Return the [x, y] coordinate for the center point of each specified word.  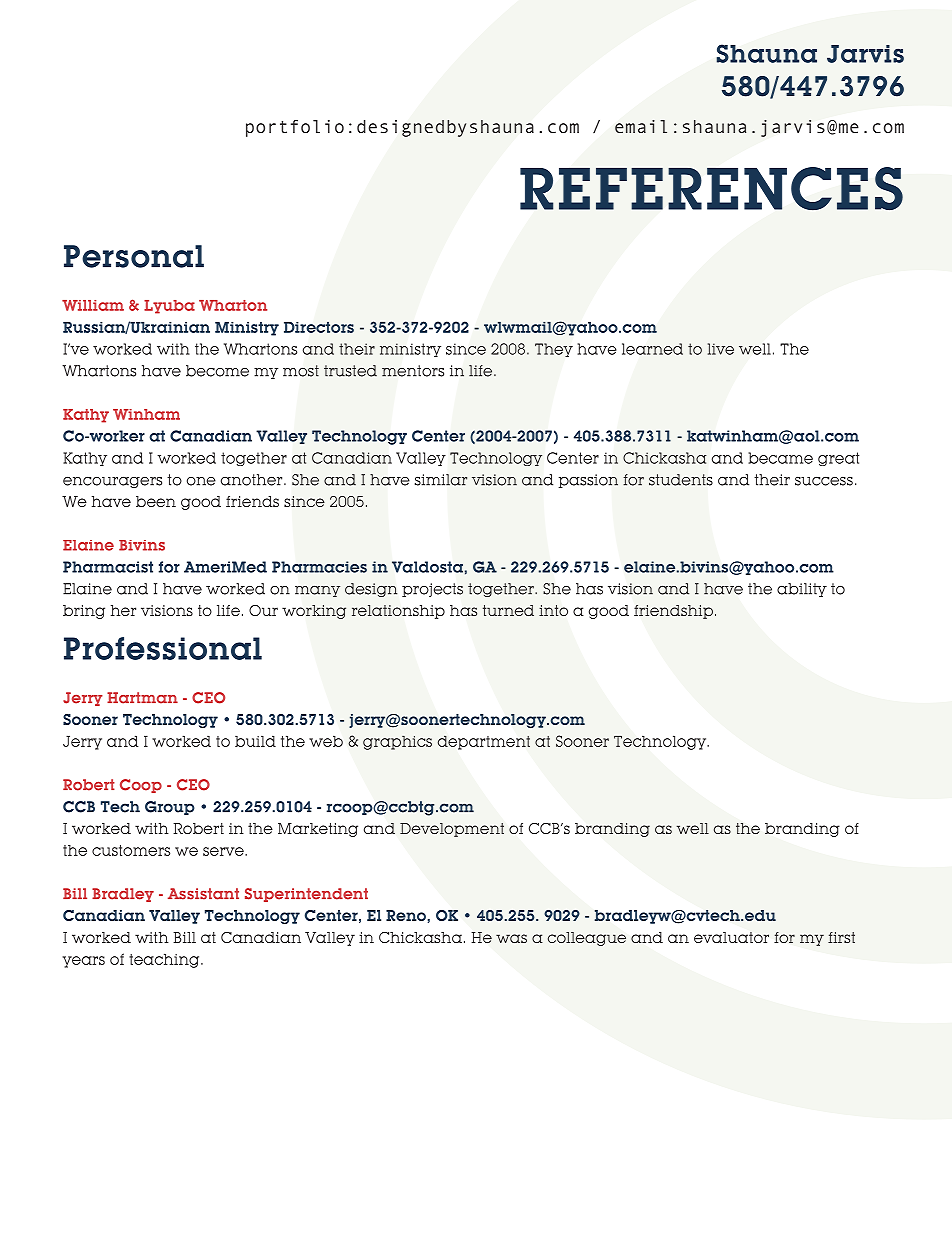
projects [432, 590]
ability [802, 590]
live [721, 349]
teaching [165, 960]
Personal [134, 256]
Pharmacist [108, 567]
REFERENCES [711, 189]
